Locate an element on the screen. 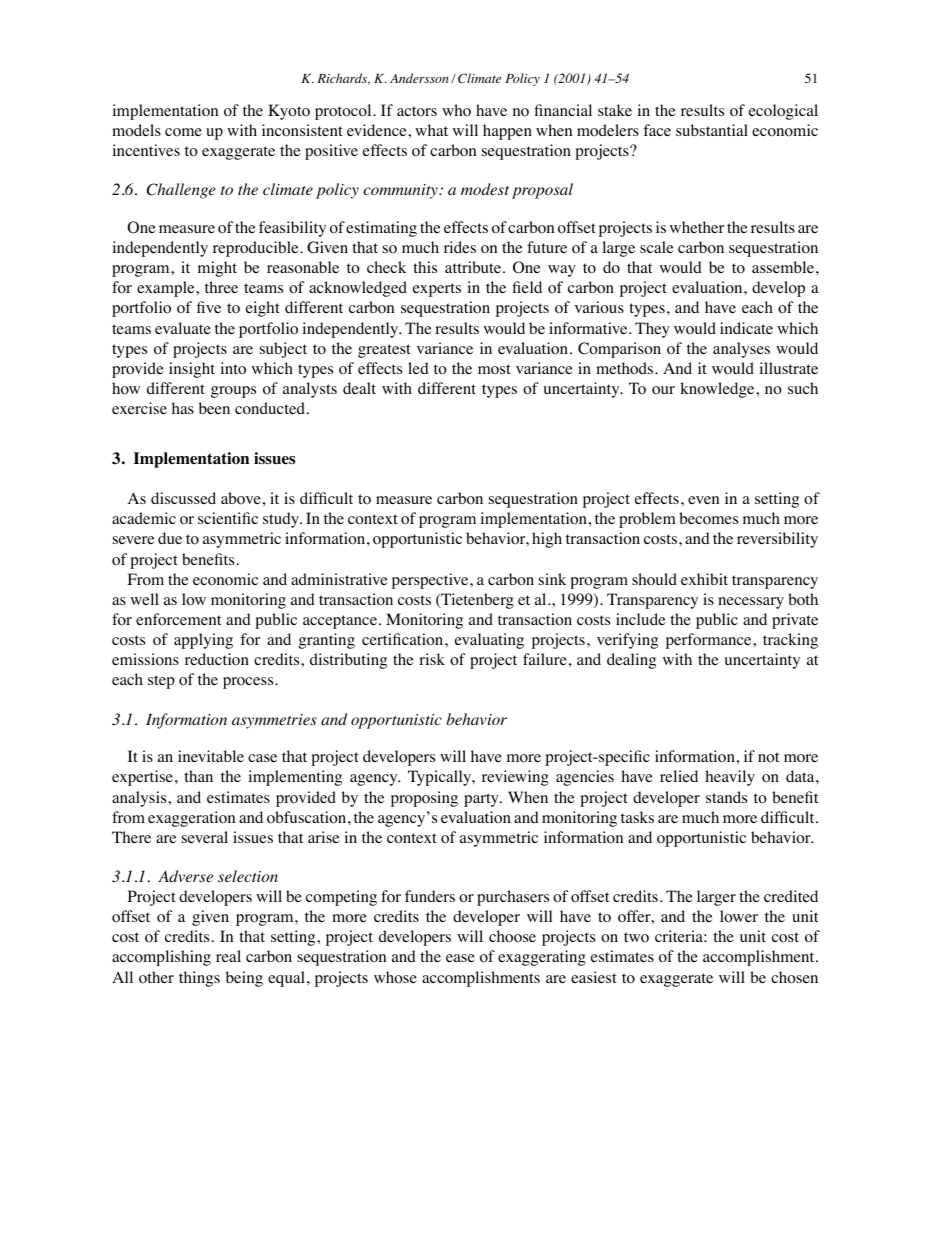 The height and width of the screenshot is (1233, 952). even is located at coordinates (703, 500).
